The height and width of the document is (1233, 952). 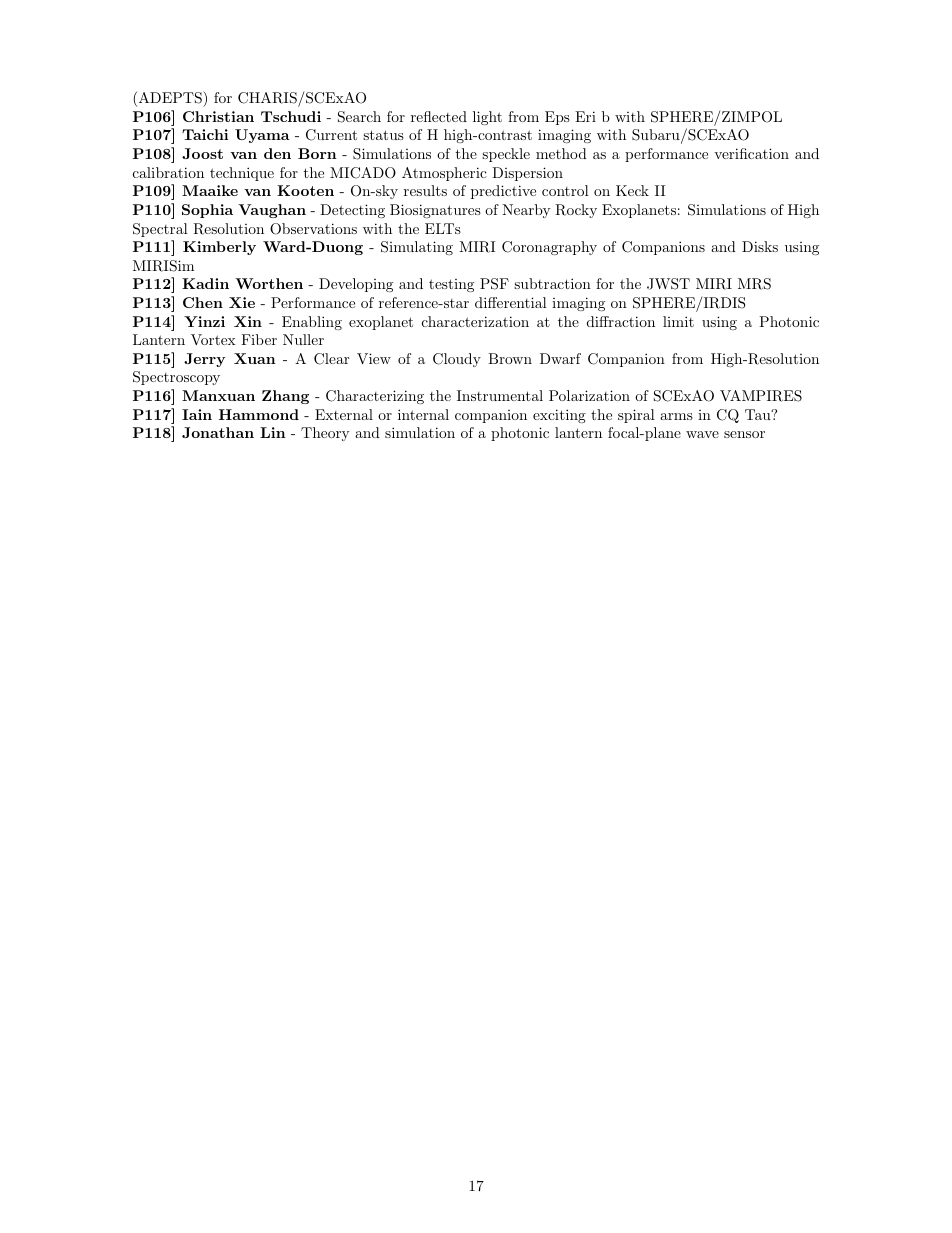 I want to click on internal, so click(x=423, y=414).
